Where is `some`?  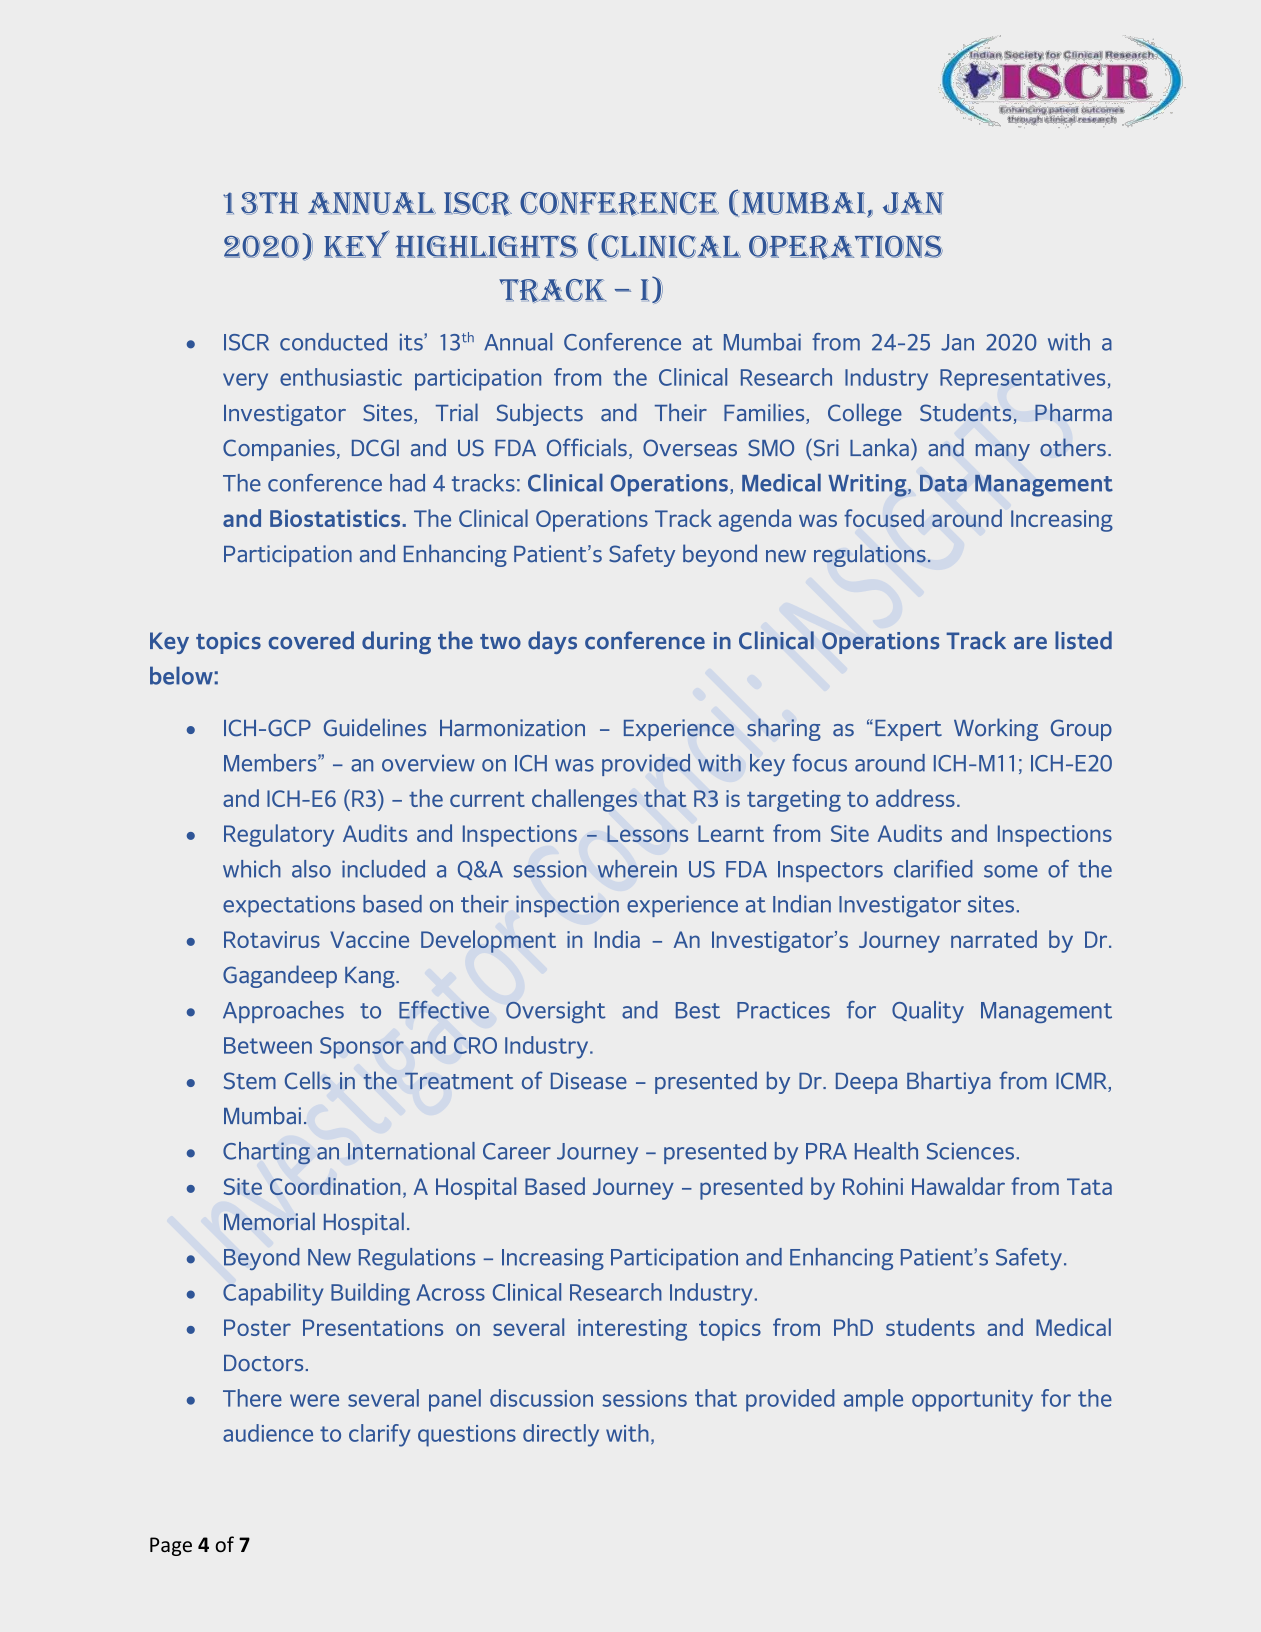 some is located at coordinates (1011, 871).
